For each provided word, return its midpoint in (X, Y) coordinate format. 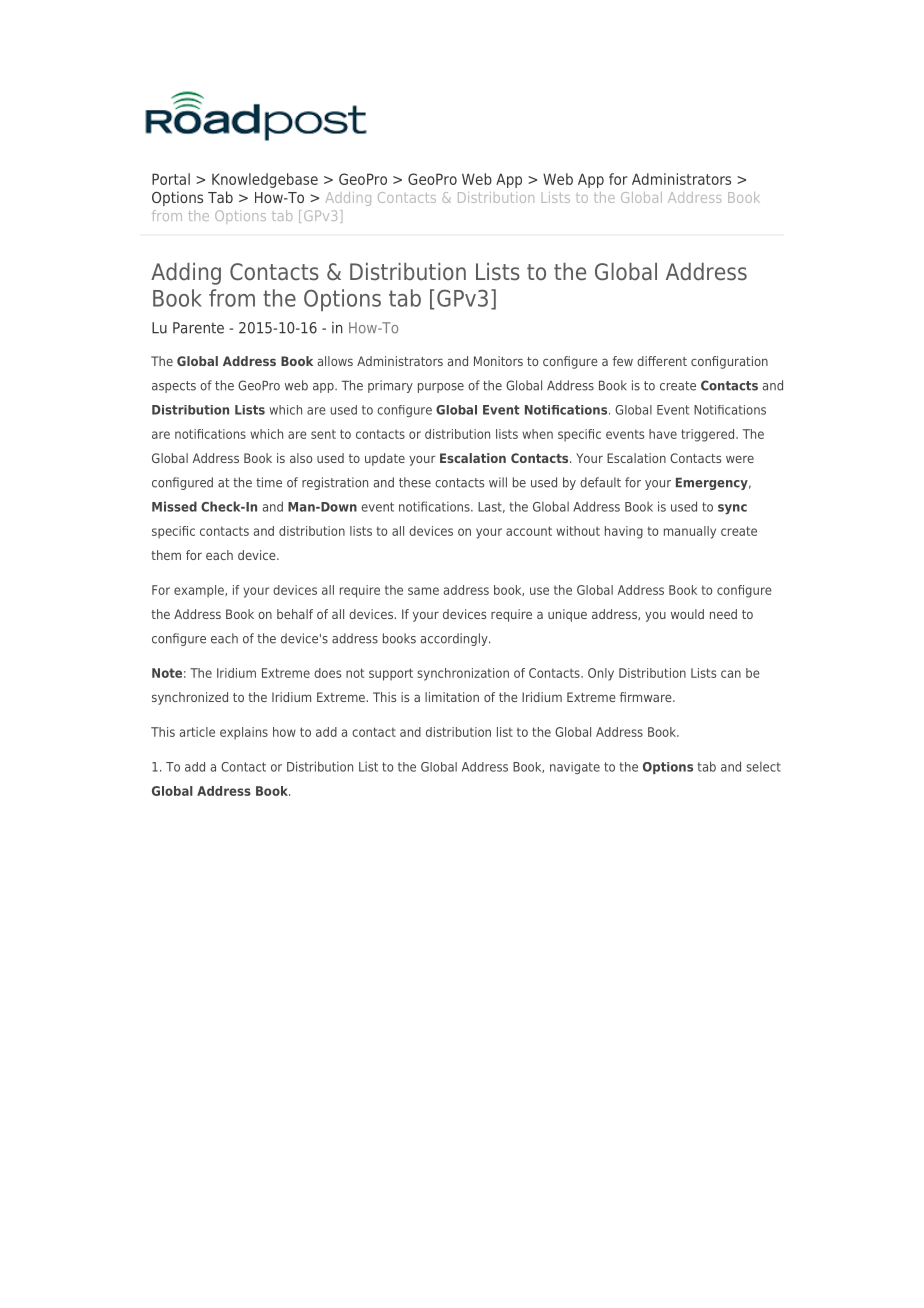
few (623, 361)
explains (244, 733)
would (687, 614)
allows (335, 361)
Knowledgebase (265, 180)
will (498, 482)
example (200, 591)
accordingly (455, 639)
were (740, 459)
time (269, 482)
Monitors (498, 361)
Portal (171, 179)
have (663, 434)
